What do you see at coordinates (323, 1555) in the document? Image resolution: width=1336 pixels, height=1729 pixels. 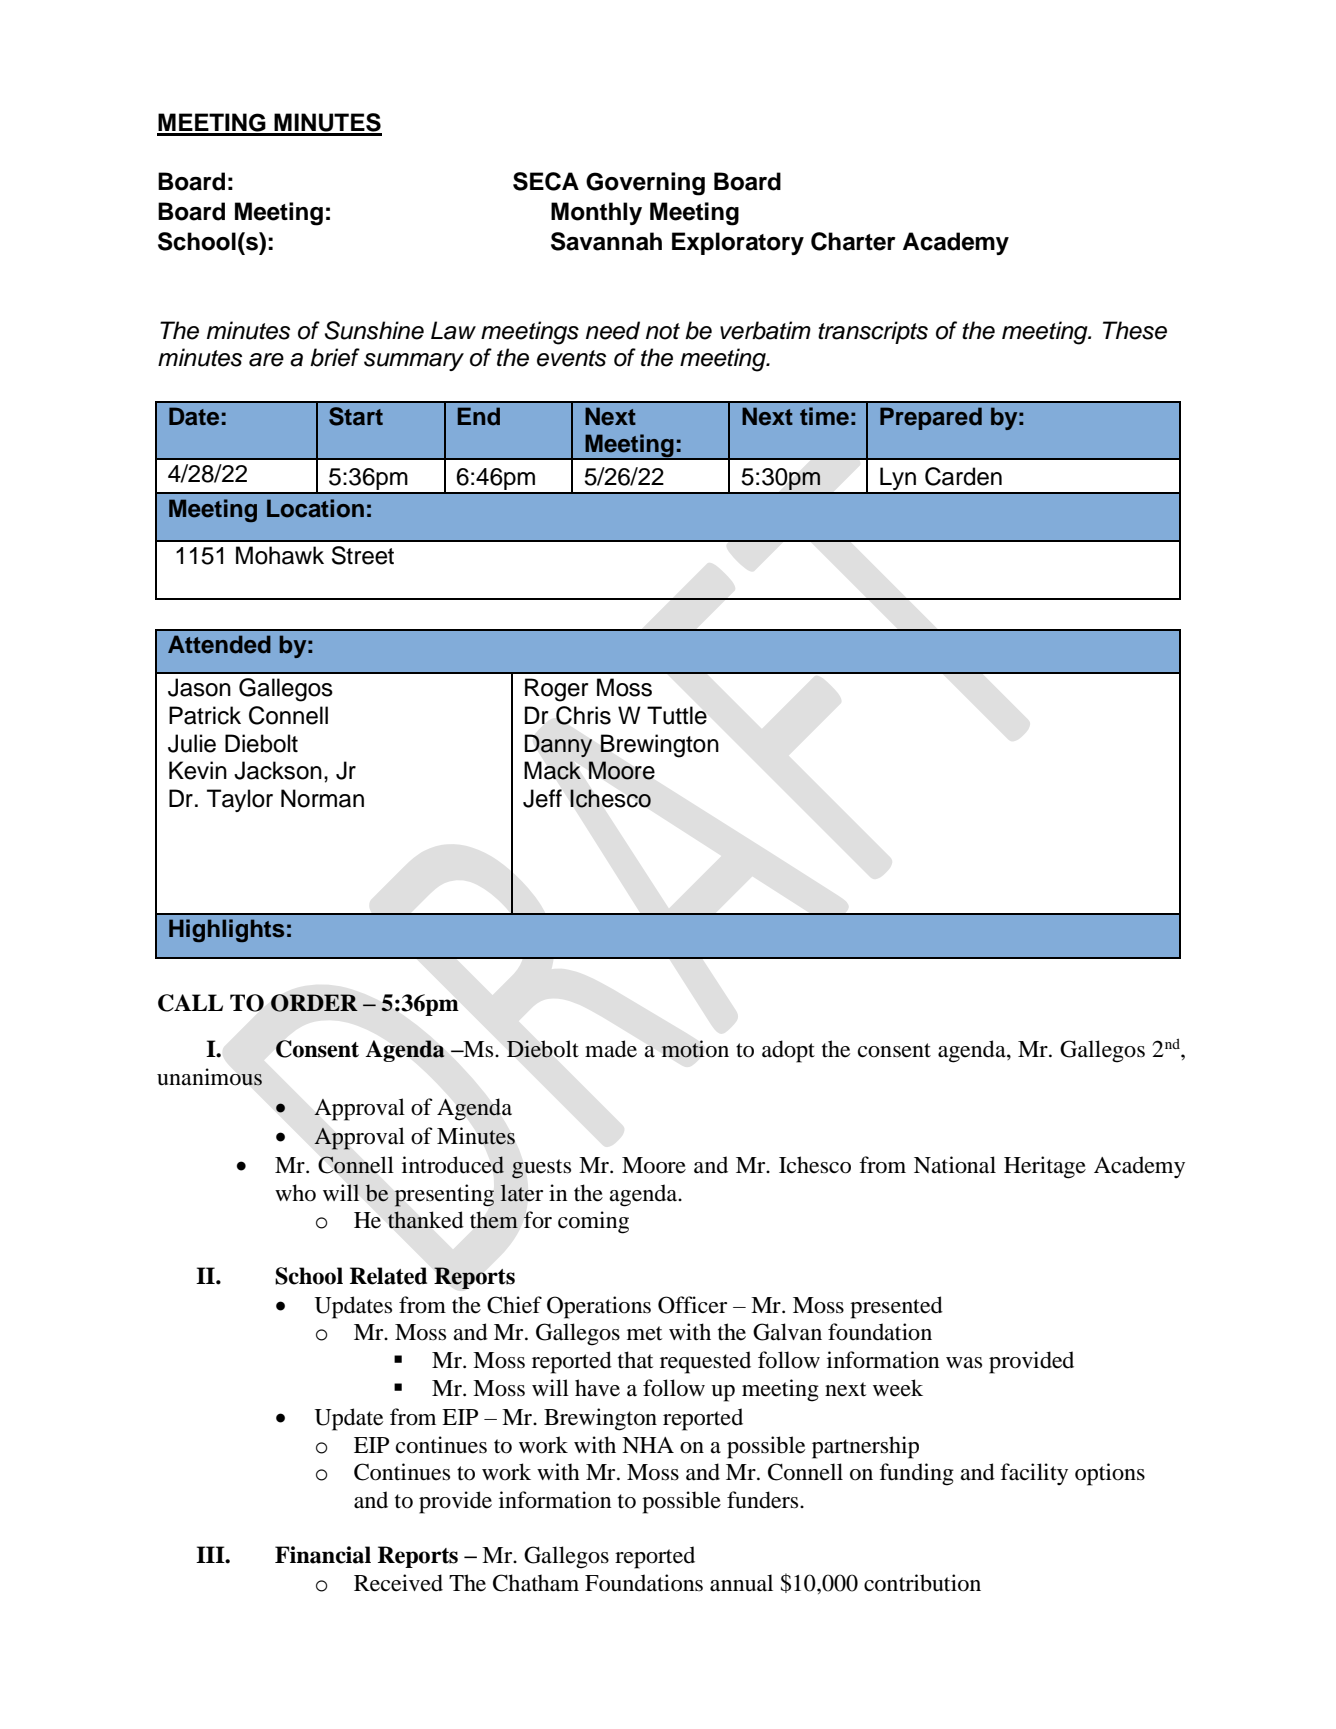 I see `Financial` at bounding box center [323, 1555].
